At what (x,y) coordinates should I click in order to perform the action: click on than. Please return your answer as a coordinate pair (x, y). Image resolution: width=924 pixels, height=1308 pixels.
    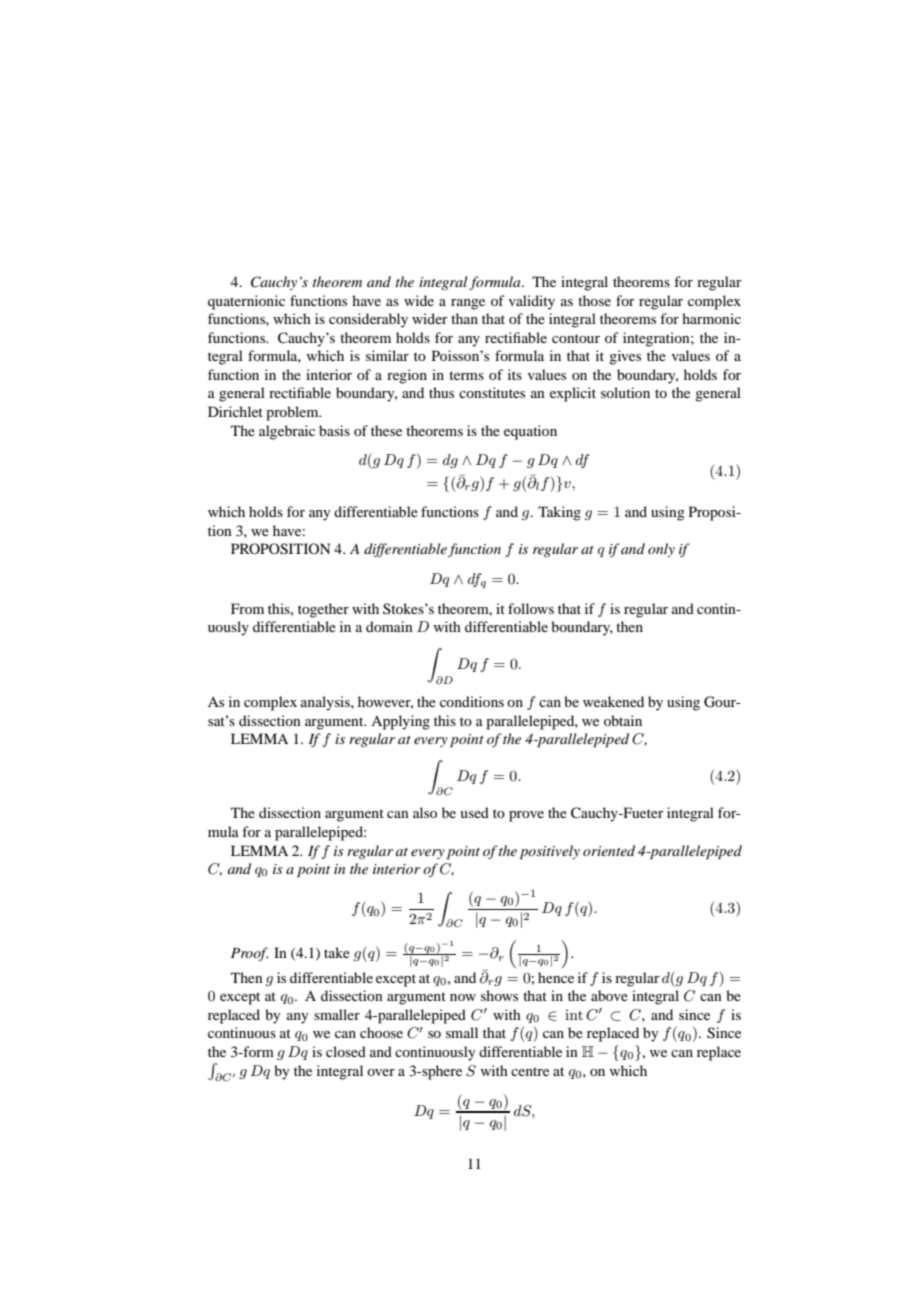
    Looking at the image, I should click on (464, 318).
